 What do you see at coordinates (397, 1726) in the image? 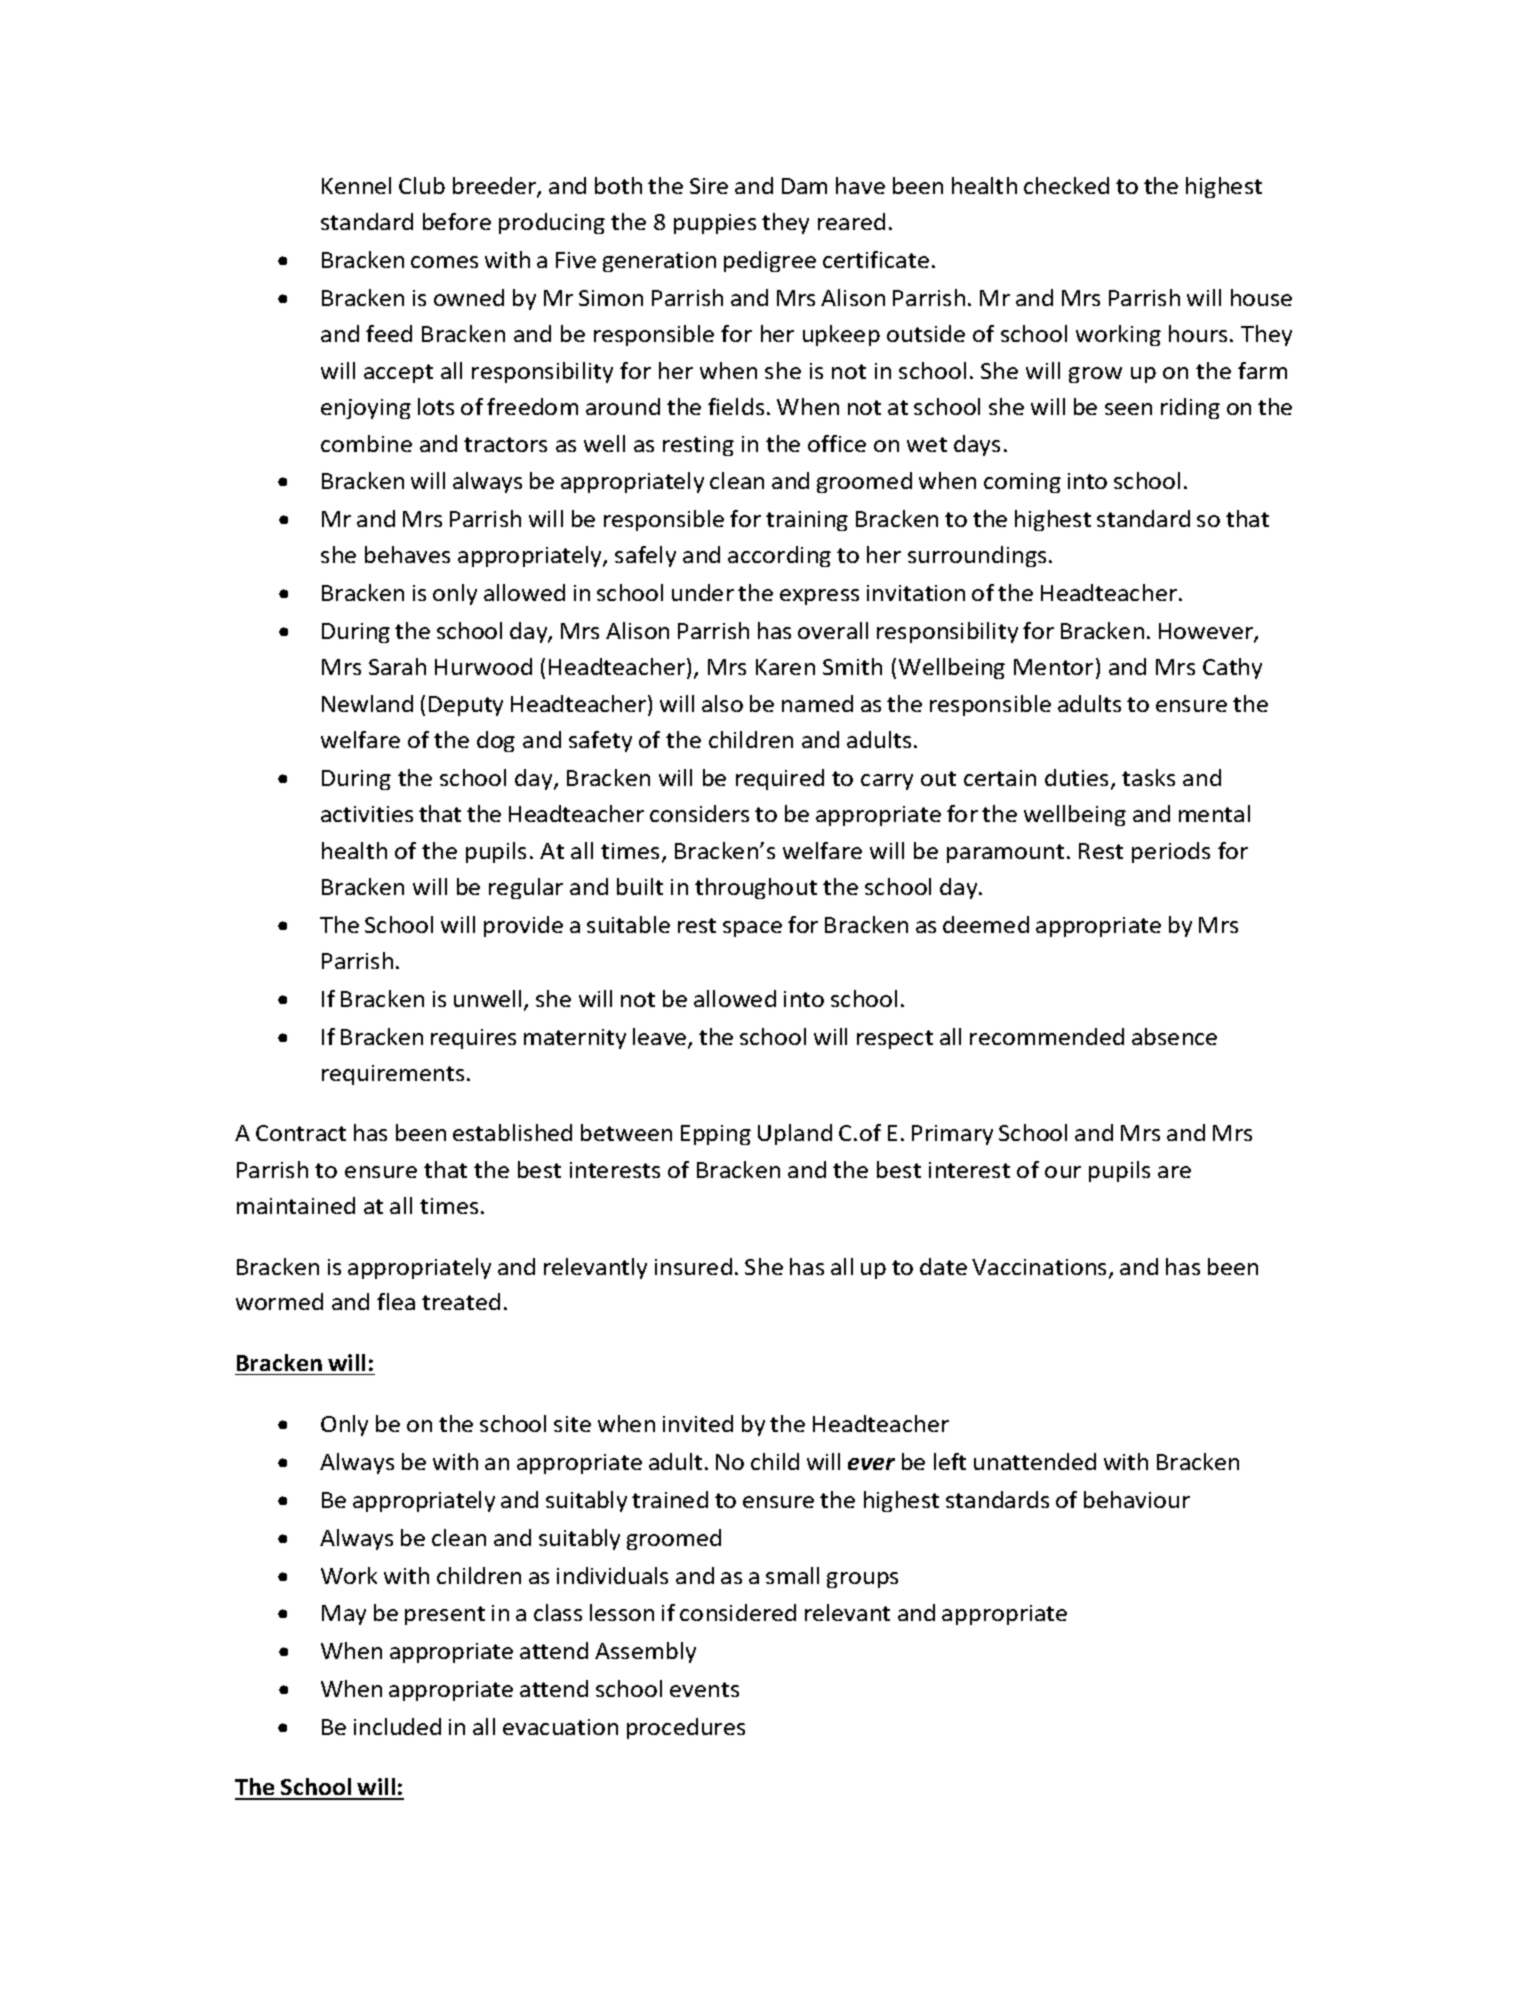
I see `included` at bounding box center [397, 1726].
